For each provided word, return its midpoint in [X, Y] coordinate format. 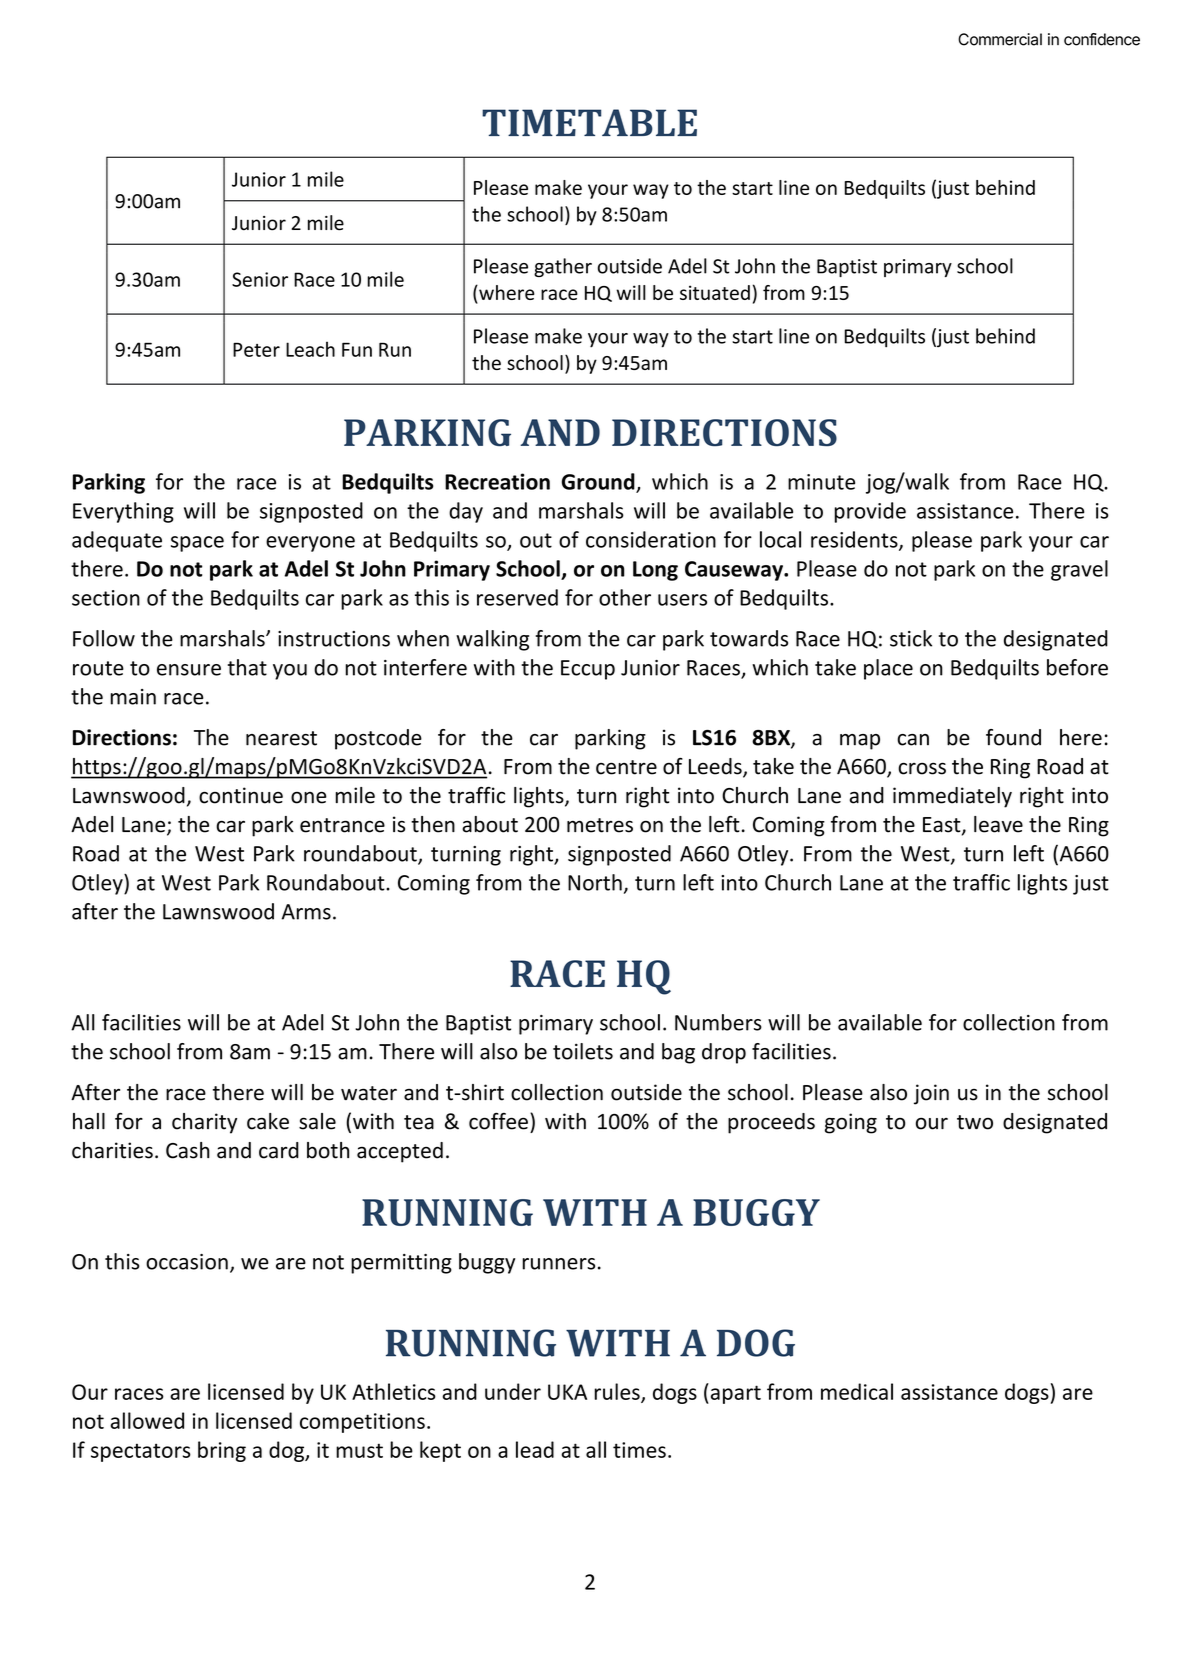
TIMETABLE [589, 122]
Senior [260, 279]
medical [857, 1391]
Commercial [1000, 39]
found [1013, 737]
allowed [147, 1420]
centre [626, 767]
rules [618, 1392]
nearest [281, 738]
